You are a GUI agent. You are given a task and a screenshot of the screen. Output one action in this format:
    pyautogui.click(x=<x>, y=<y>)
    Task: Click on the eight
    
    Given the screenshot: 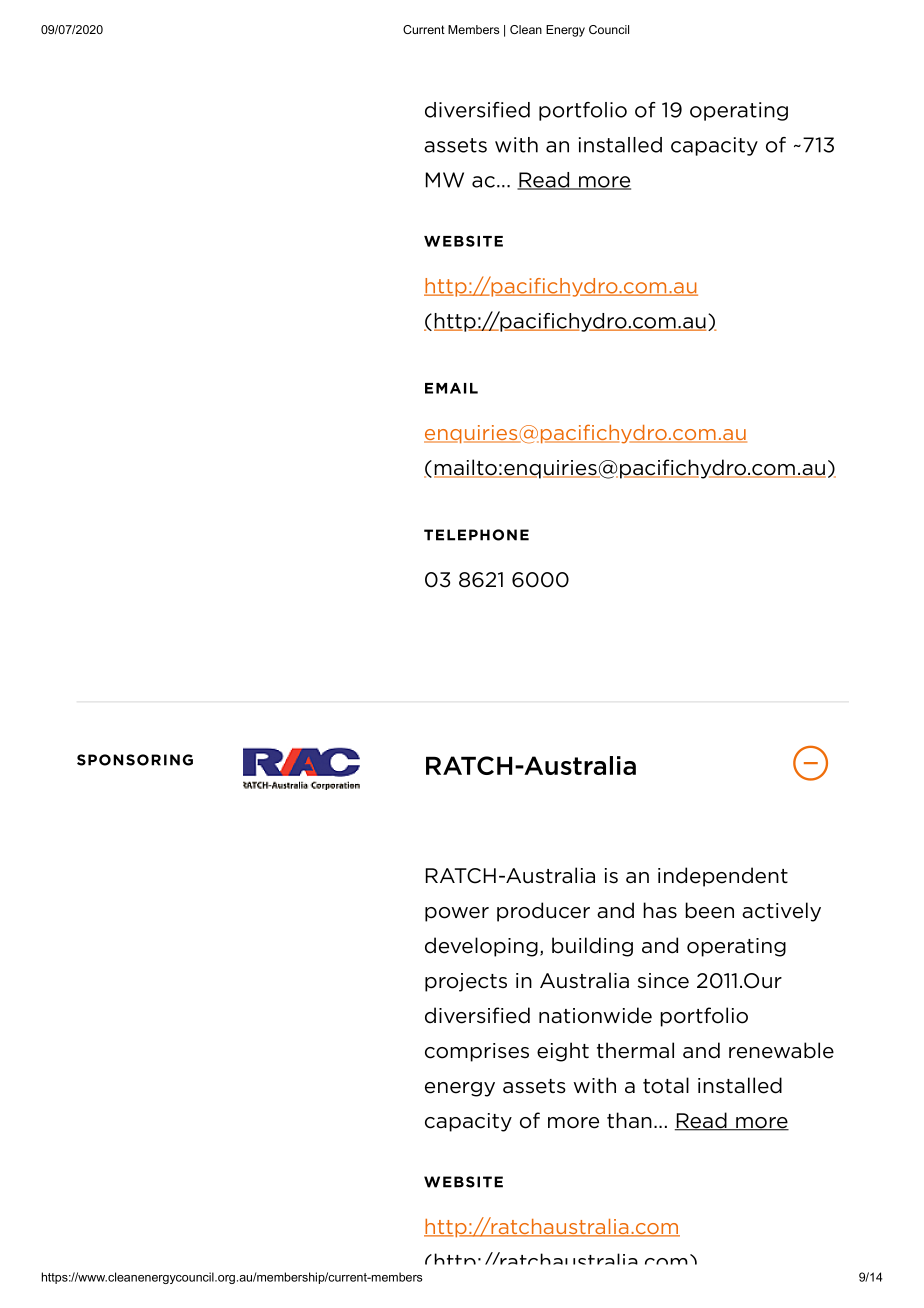 What is the action you would take?
    pyautogui.click(x=563, y=1052)
